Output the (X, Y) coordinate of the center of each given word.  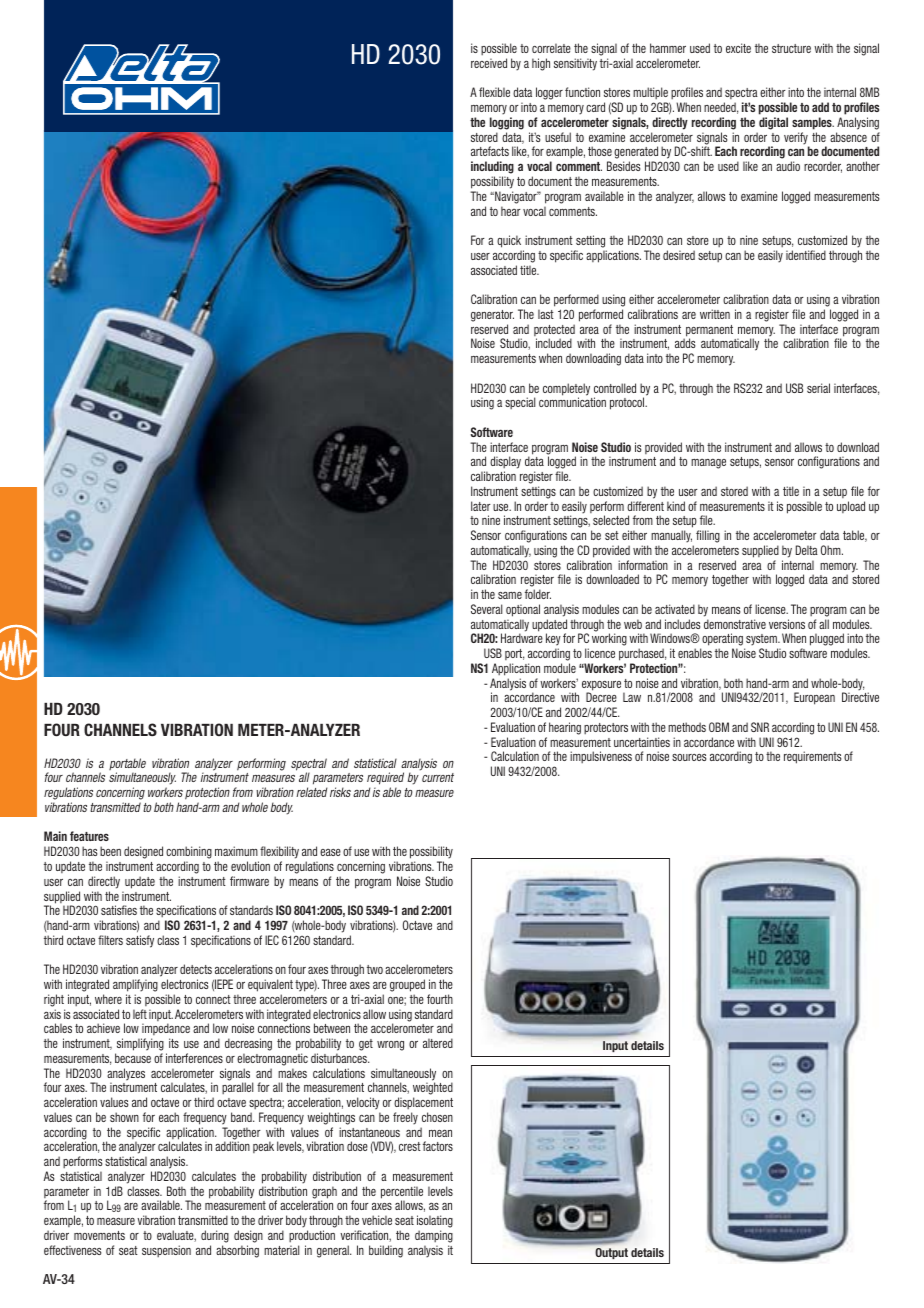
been (110, 851)
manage (708, 464)
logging (507, 123)
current (438, 777)
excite (738, 48)
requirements (812, 757)
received (489, 63)
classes (144, 1191)
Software (491, 432)
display (505, 464)
